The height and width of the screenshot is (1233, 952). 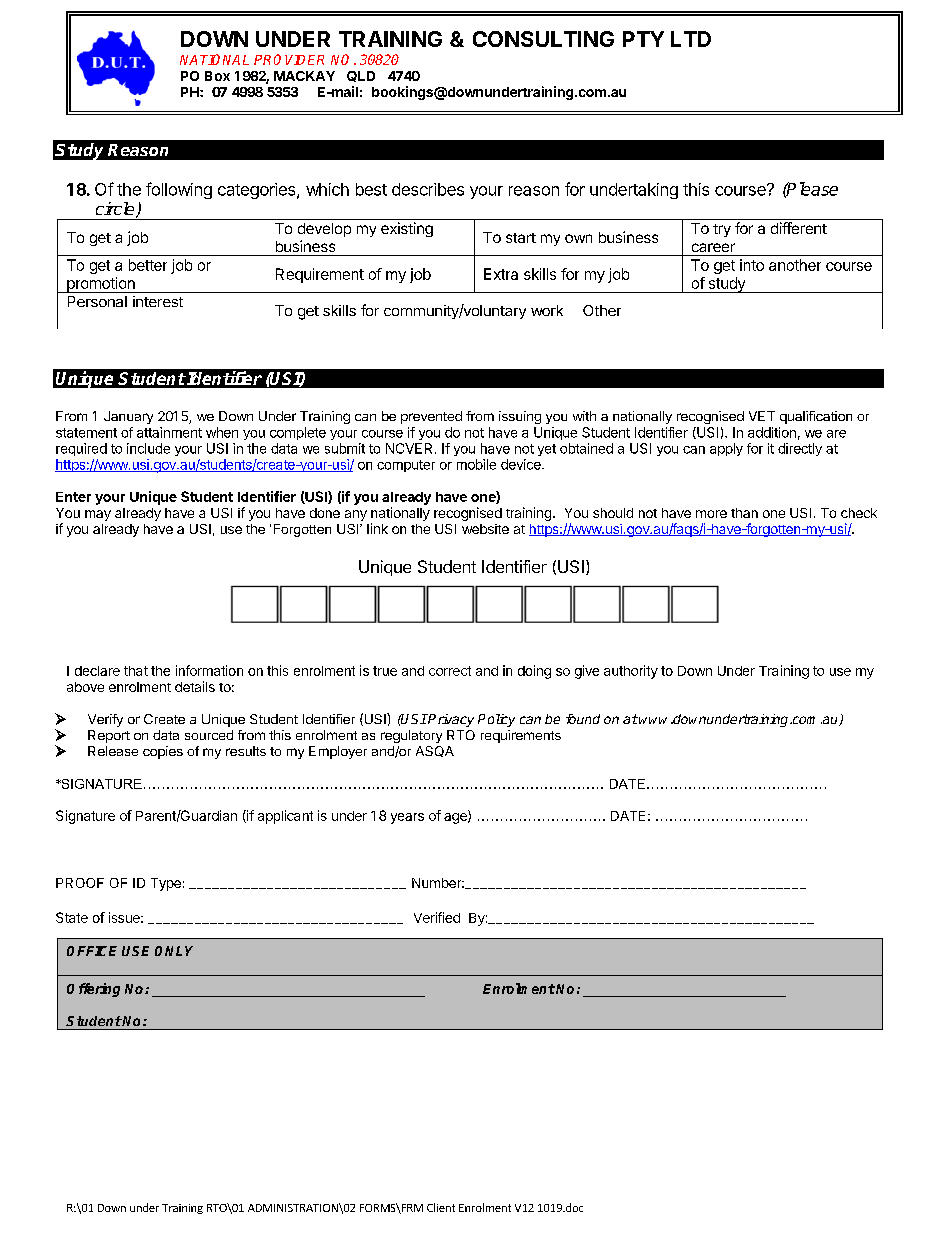 What do you see at coordinates (217, 76) in the screenshot?
I see `Box` at bounding box center [217, 76].
